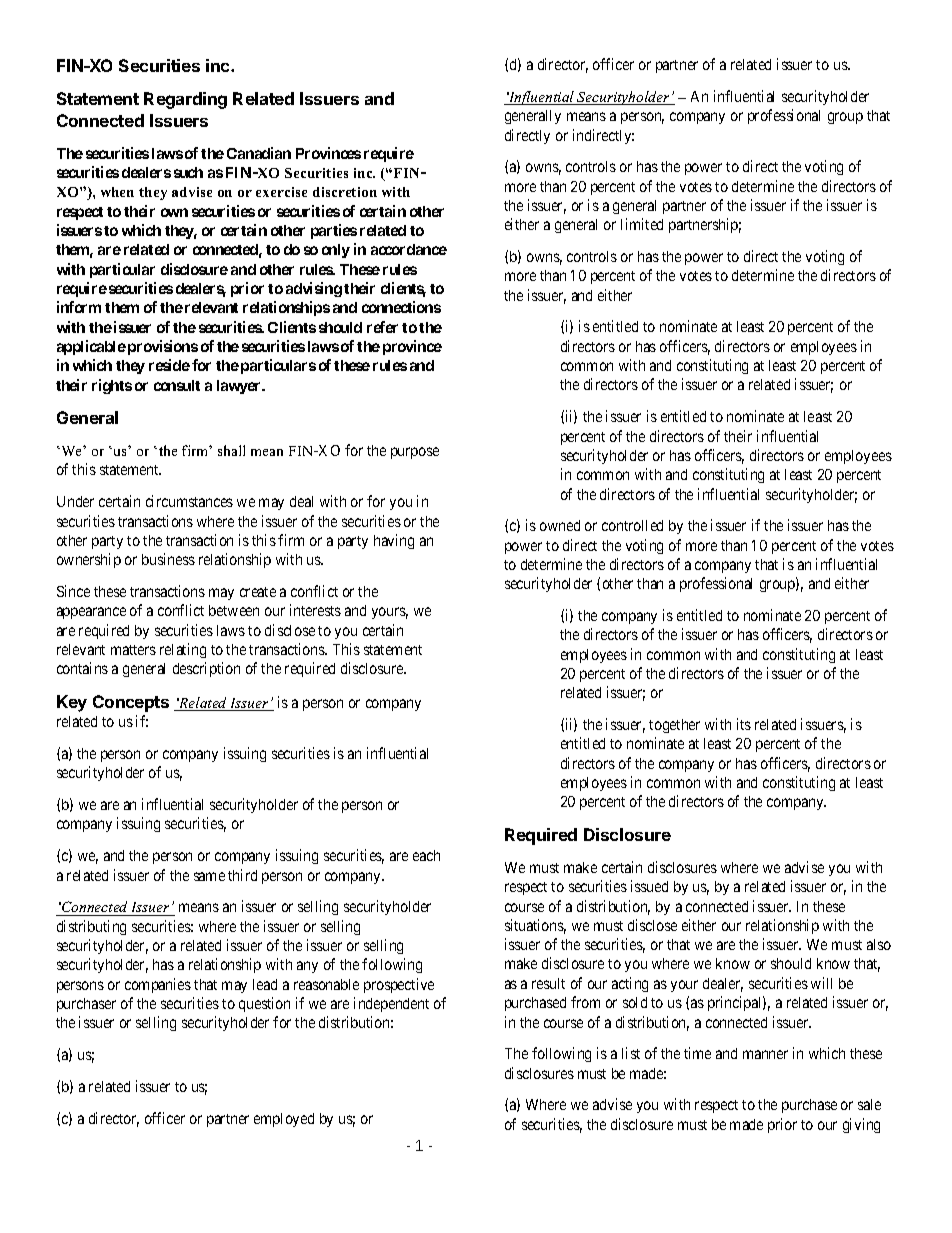  What do you see at coordinates (345, 192) in the screenshot?
I see `discretion` at bounding box center [345, 192].
